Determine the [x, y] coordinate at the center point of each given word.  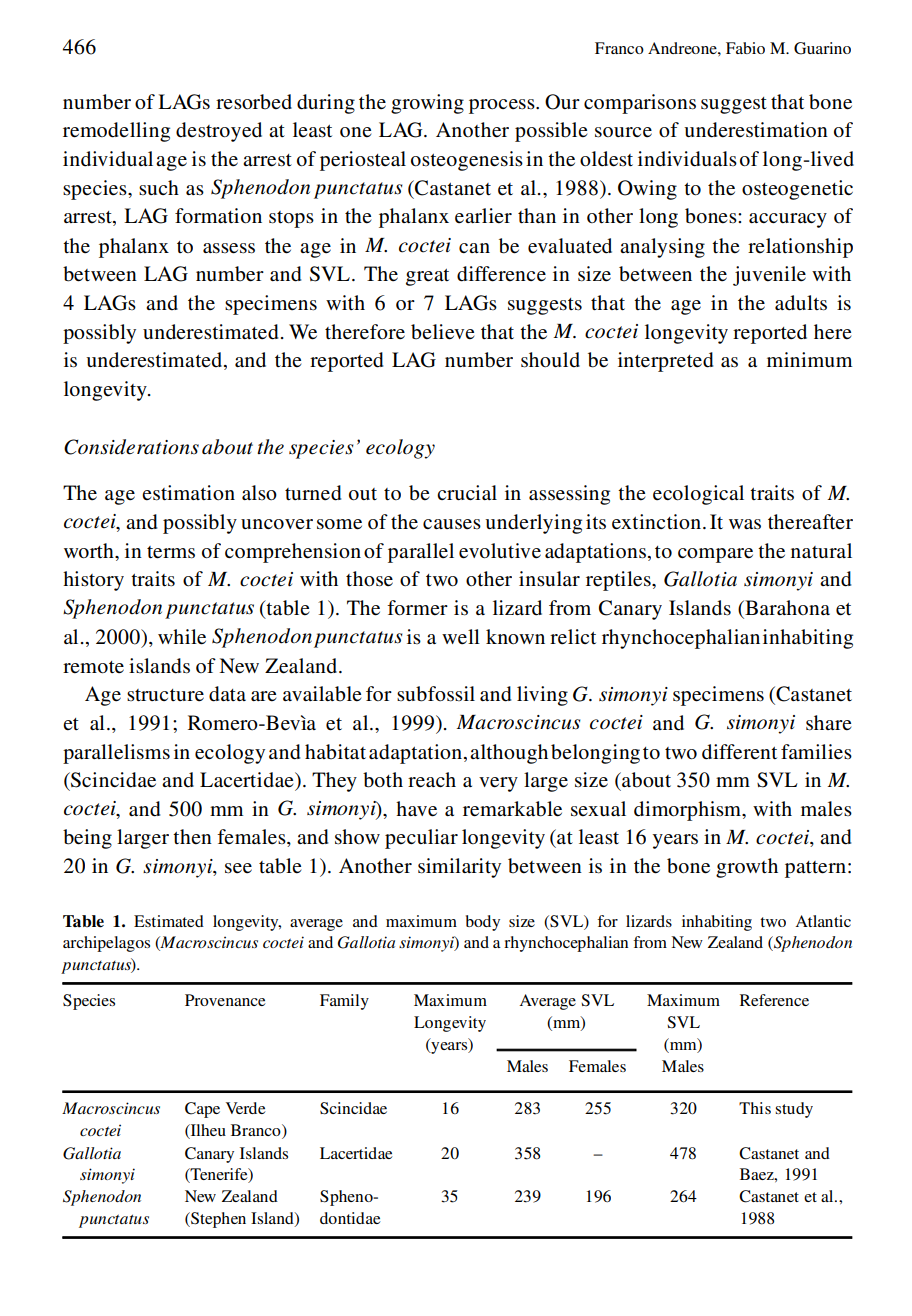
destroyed [219, 132]
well [461, 636]
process [503, 106]
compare [715, 555]
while [182, 637]
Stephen [217, 1220]
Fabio [745, 48]
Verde [245, 1108]
